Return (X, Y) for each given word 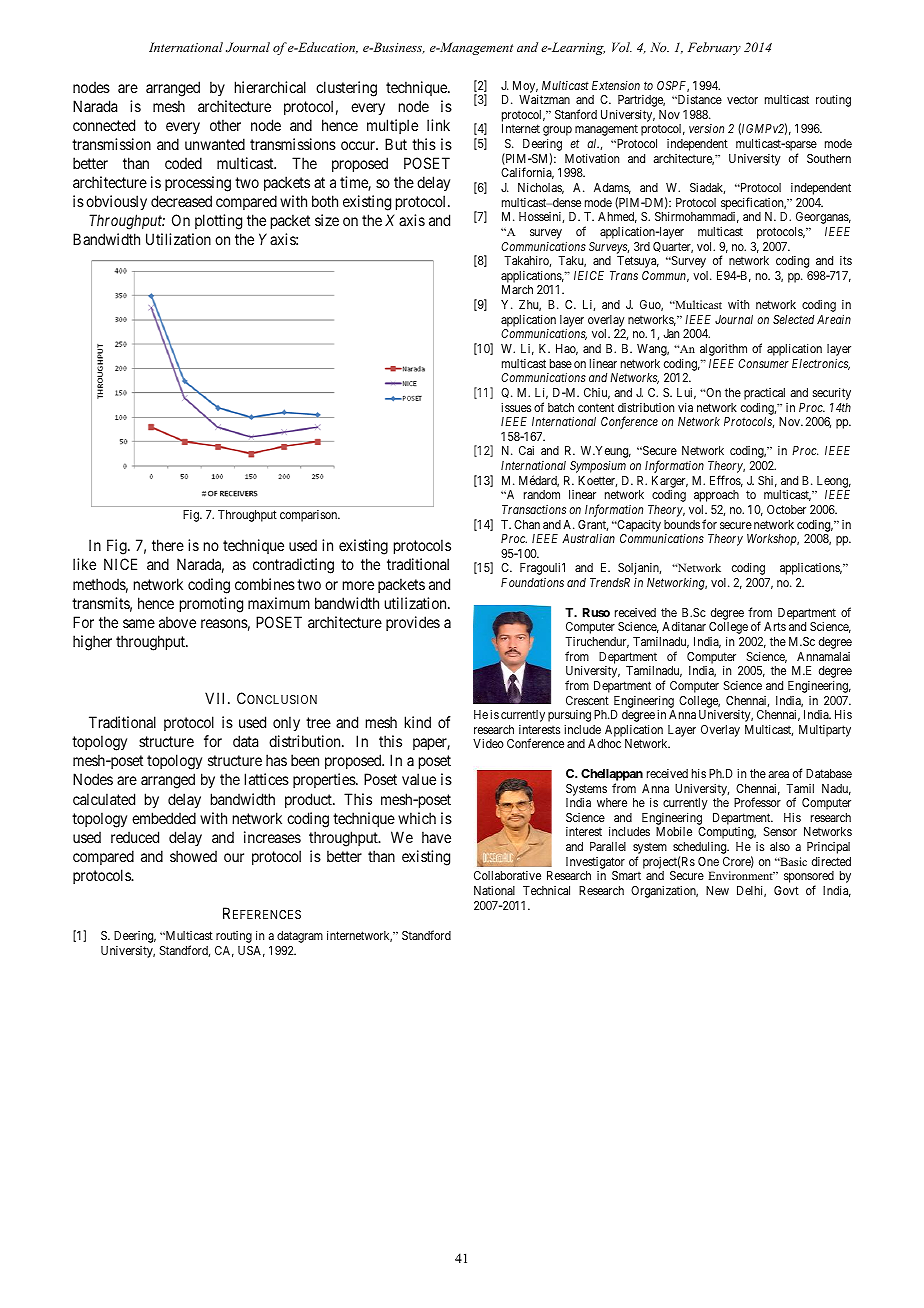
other (225, 125)
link (438, 125)
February (714, 48)
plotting (218, 222)
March (517, 289)
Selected (793, 319)
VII (217, 698)
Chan (527, 524)
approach (716, 496)
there (168, 545)
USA (251, 951)
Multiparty (825, 731)
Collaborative (507, 875)
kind (418, 722)
